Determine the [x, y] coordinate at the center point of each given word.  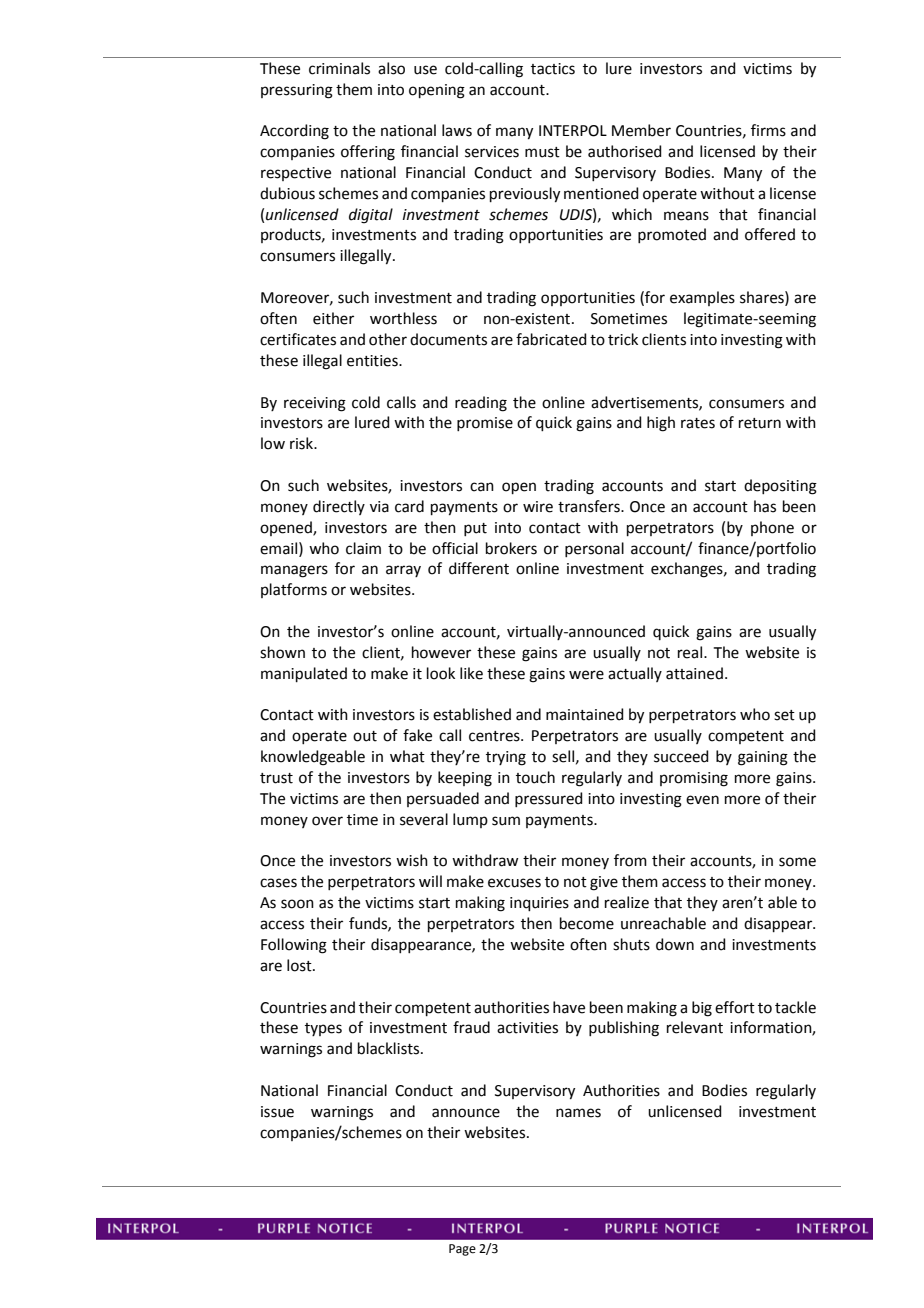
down [675, 944]
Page [462, 1250]
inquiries [539, 904]
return [760, 423]
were [586, 675]
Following [294, 946]
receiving [315, 404]
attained [694, 673]
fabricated [551, 339]
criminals [339, 68]
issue [277, 1112]
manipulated [304, 674]
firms [768, 130]
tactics [553, 69]
